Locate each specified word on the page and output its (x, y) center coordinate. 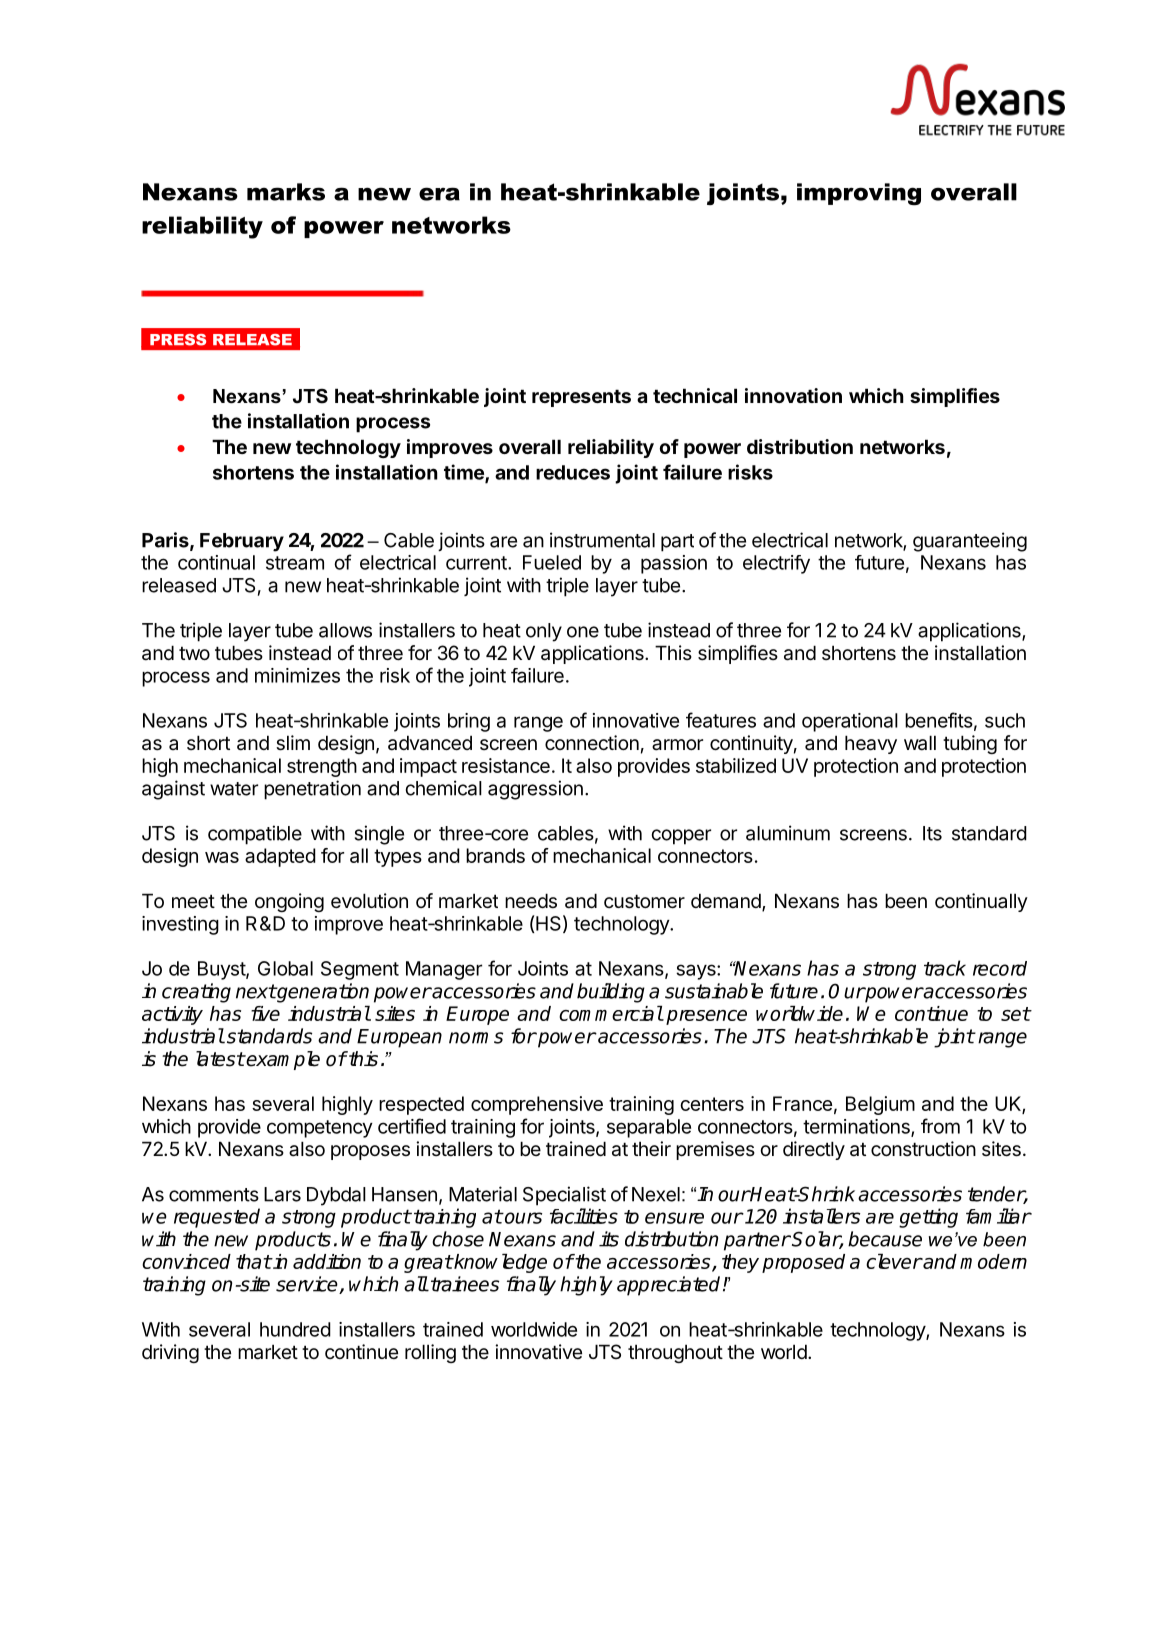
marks (286, 192)
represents (581, 398)
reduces (573, 472)
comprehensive (537, 1105)
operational (850, 722)
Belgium (880, 1105)
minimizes (297, 675)
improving (859, 194)
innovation (793, 395)
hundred (295, 1329)
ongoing (289, 902)
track (945, 968)
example (282, 1060)
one (583, 632)
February (242, 542)
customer (644, 901)
